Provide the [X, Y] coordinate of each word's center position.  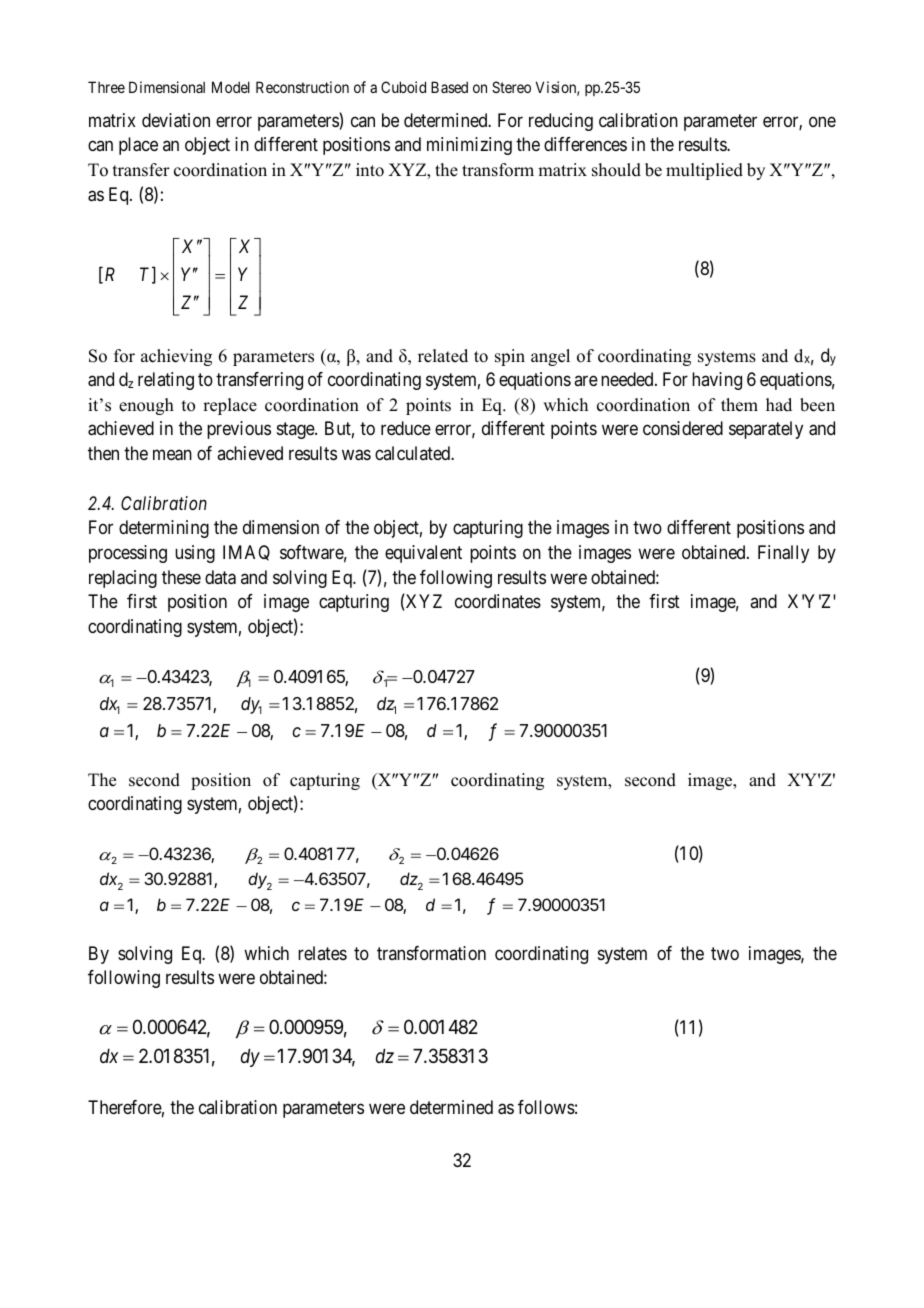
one [822, 121]
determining [164, 529]
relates [322, 953]
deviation [176, 120]
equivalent [423, 554]
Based [449, 87]
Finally [783, 554]
